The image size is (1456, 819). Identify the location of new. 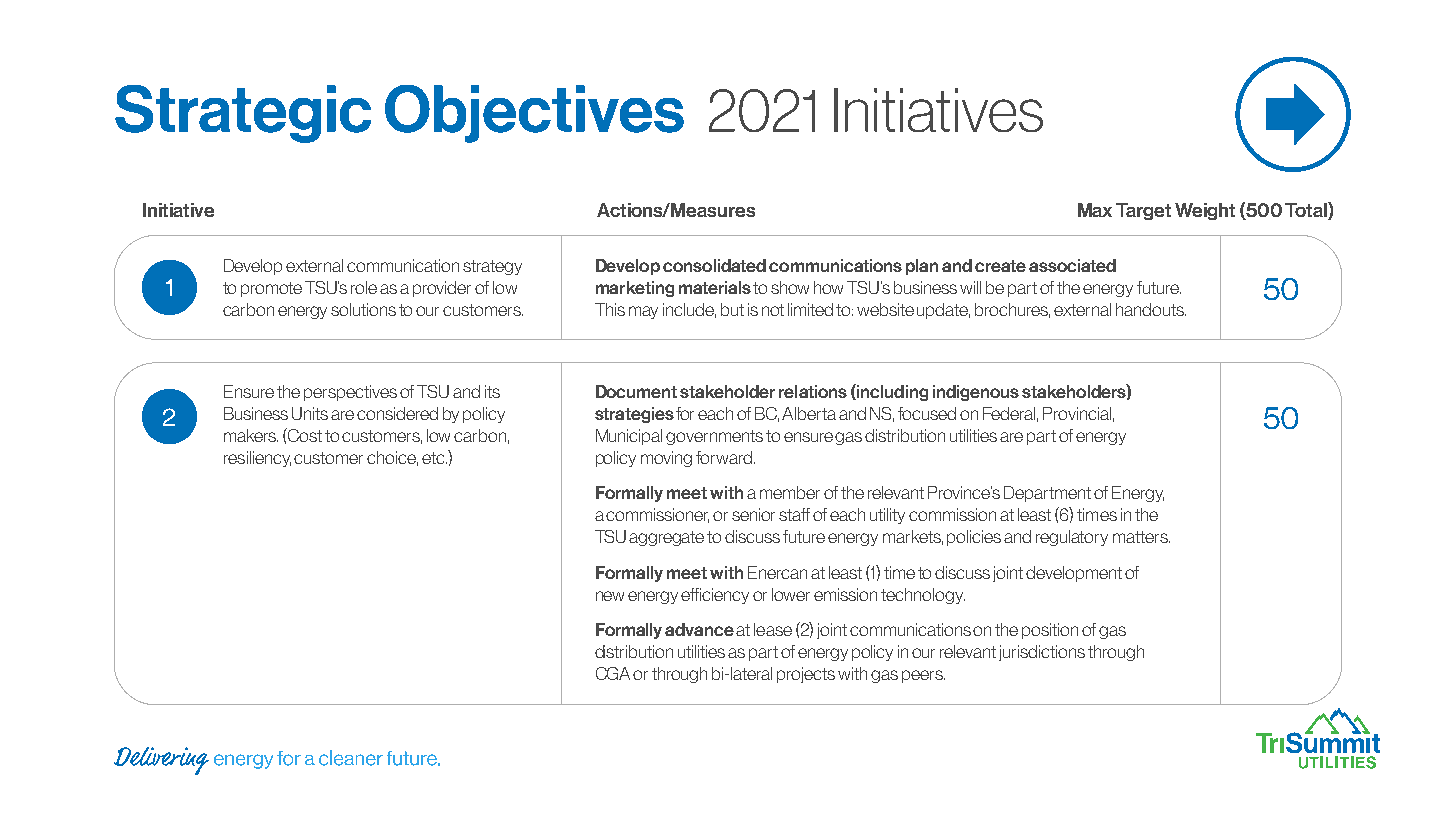
(610, 596).
